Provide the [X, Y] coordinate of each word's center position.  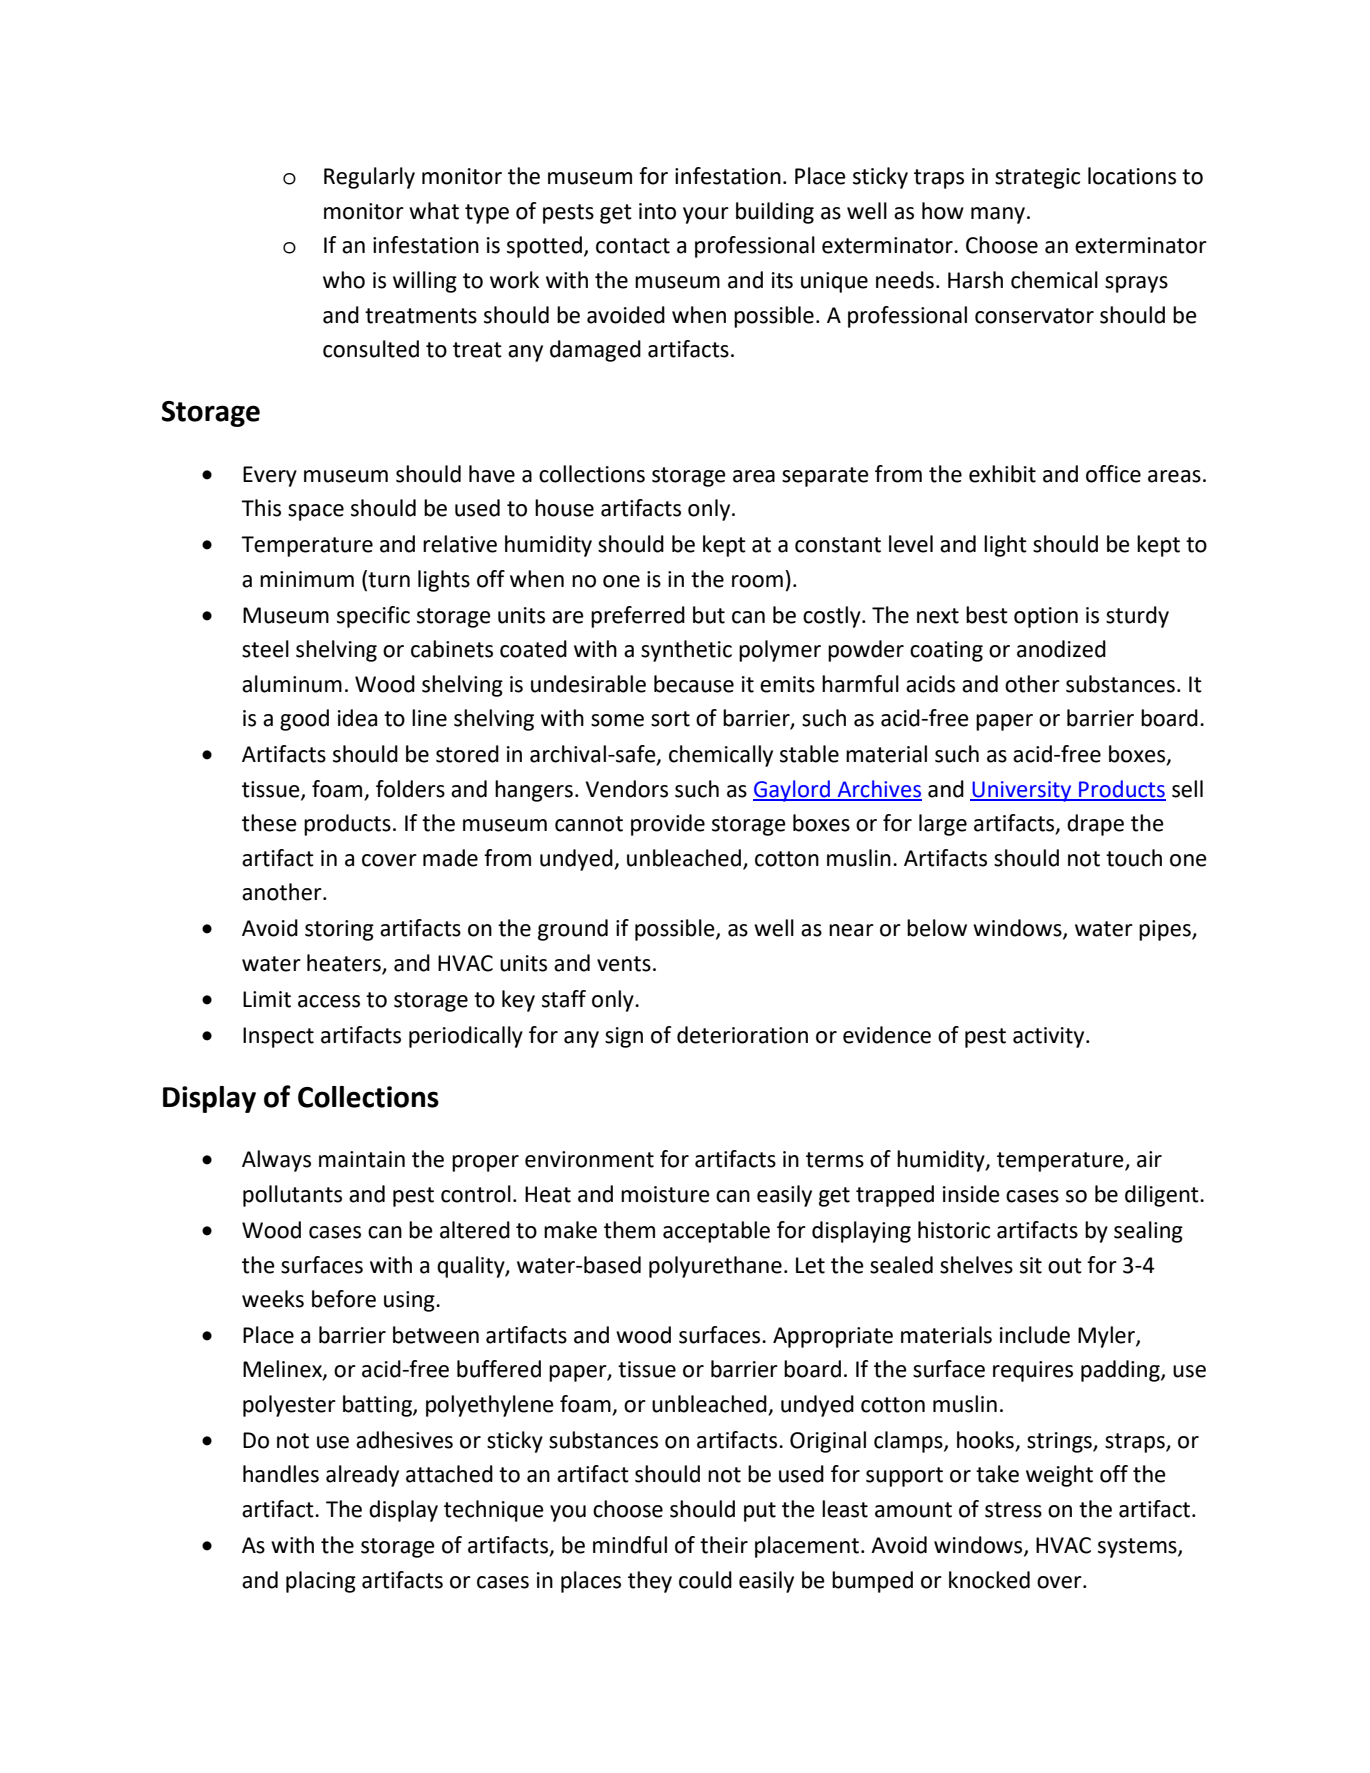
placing [321, 1582]
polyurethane [715, 1267]
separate [825, 477]
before [344, 1299]
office [1113, 474]
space [316, 512]
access [329, 1001]
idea [357, 718]
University [1022, 791]
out [1065, 1266]
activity [1050, 1037]
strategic [1037, 178]
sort [670, 719]
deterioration [742, 1035]
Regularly [369, 178]
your [706, 215]
